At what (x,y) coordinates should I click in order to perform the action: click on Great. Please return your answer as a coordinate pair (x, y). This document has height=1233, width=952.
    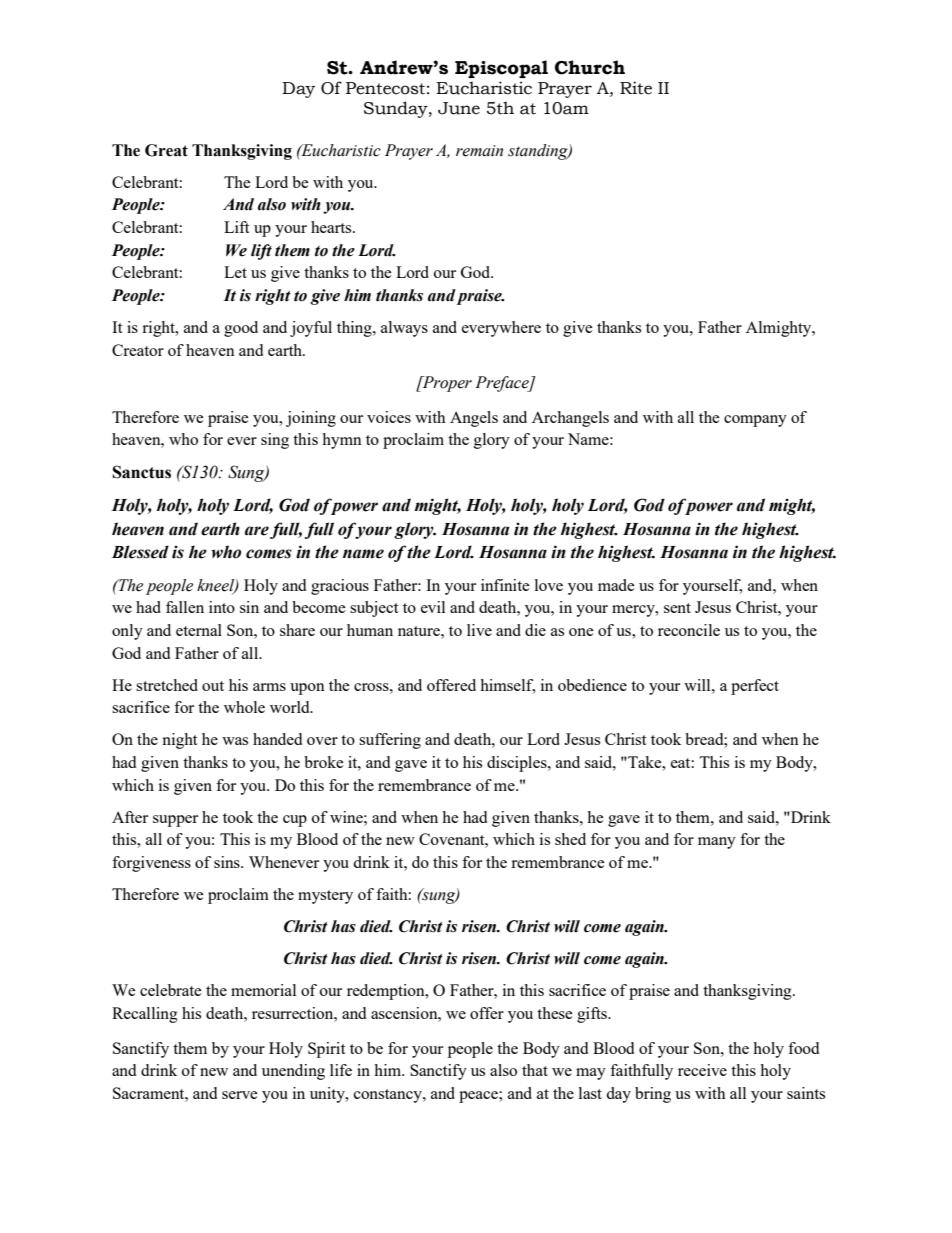
    Looking at the image, I should click on (166, 150).
